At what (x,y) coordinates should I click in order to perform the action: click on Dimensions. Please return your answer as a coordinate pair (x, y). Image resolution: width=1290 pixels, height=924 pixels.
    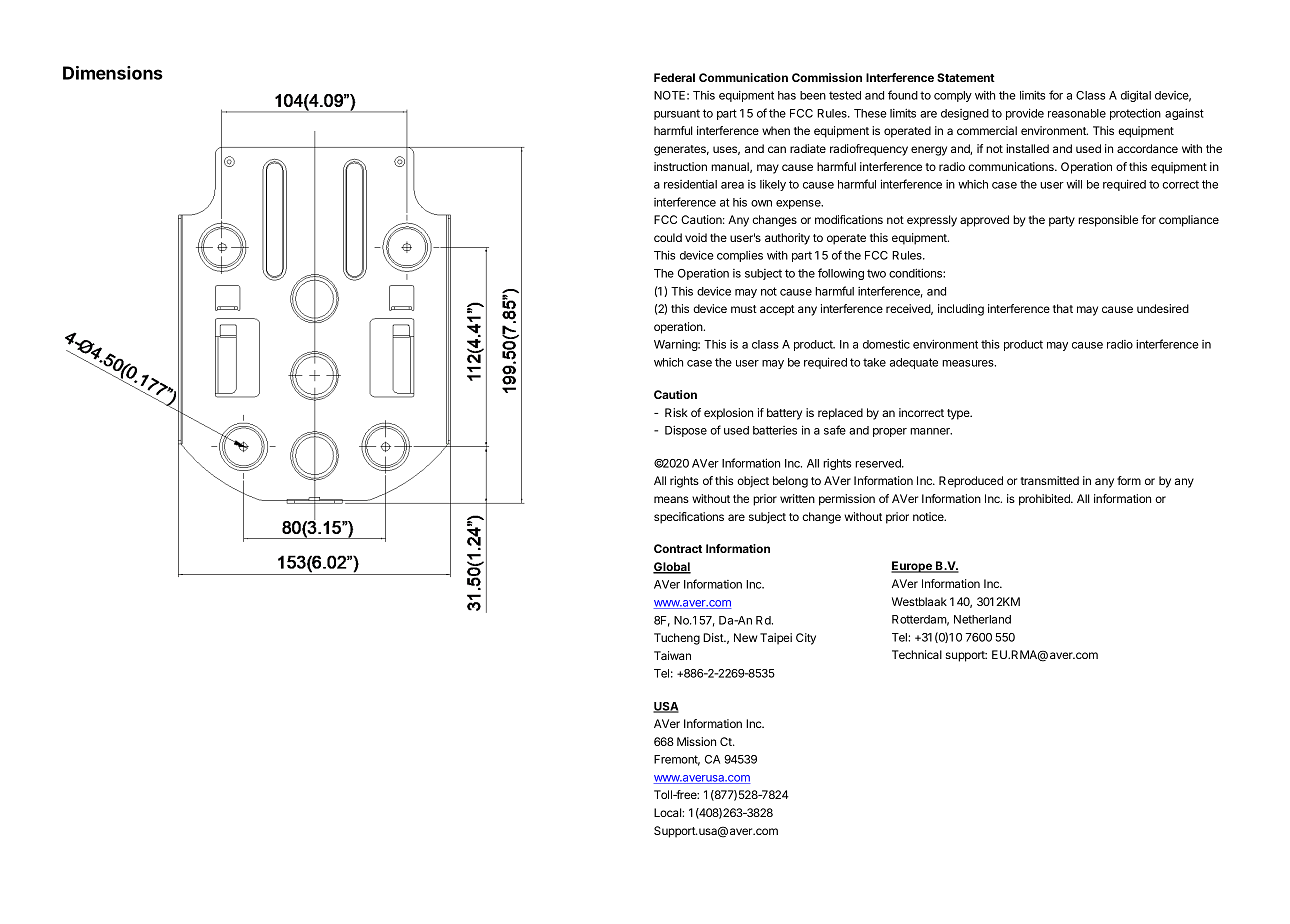
    Looking at the image, I should click on (113, 73).
